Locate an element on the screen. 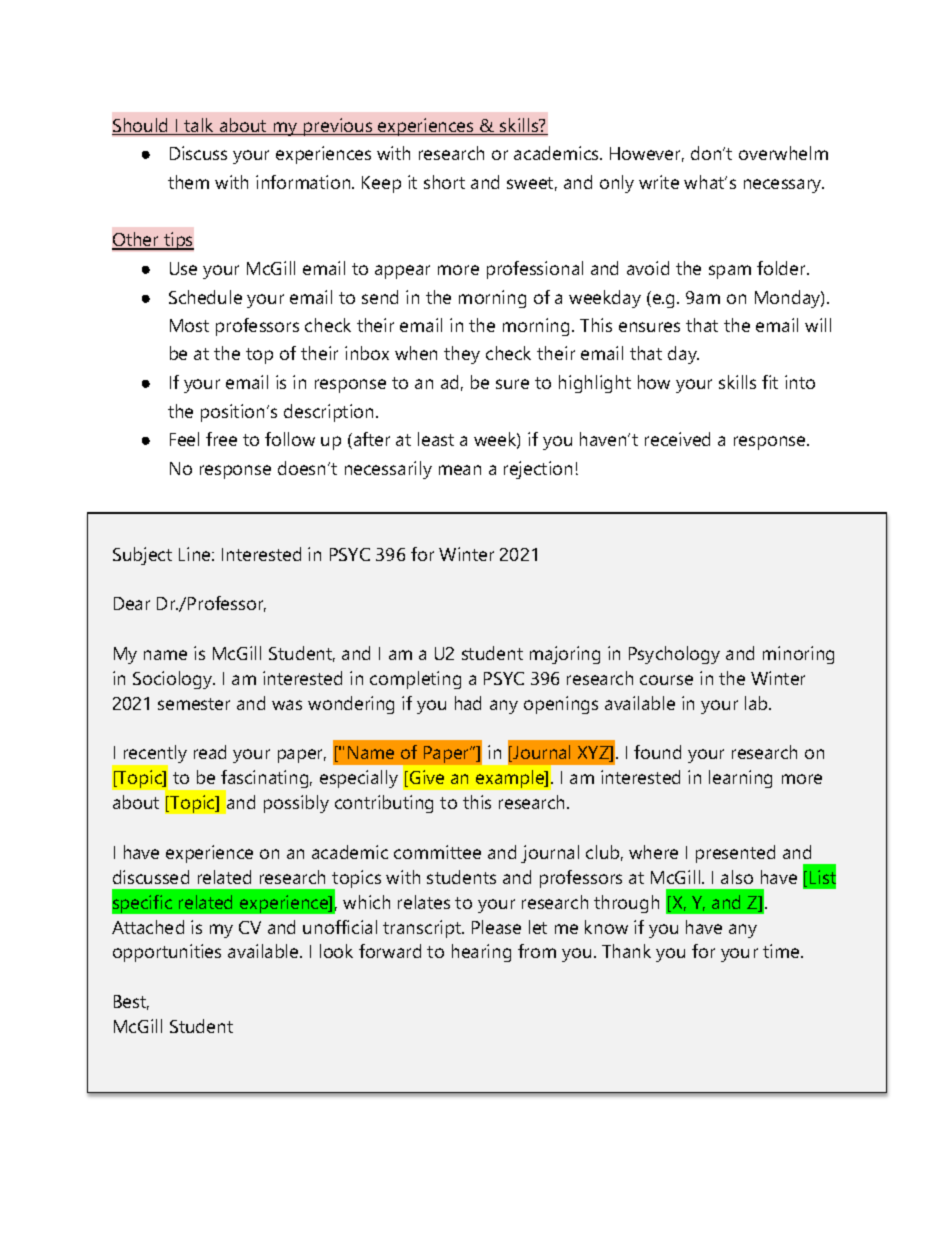 This screenshot has height=1233, width=952. free is located at coordinates (221, 439).
